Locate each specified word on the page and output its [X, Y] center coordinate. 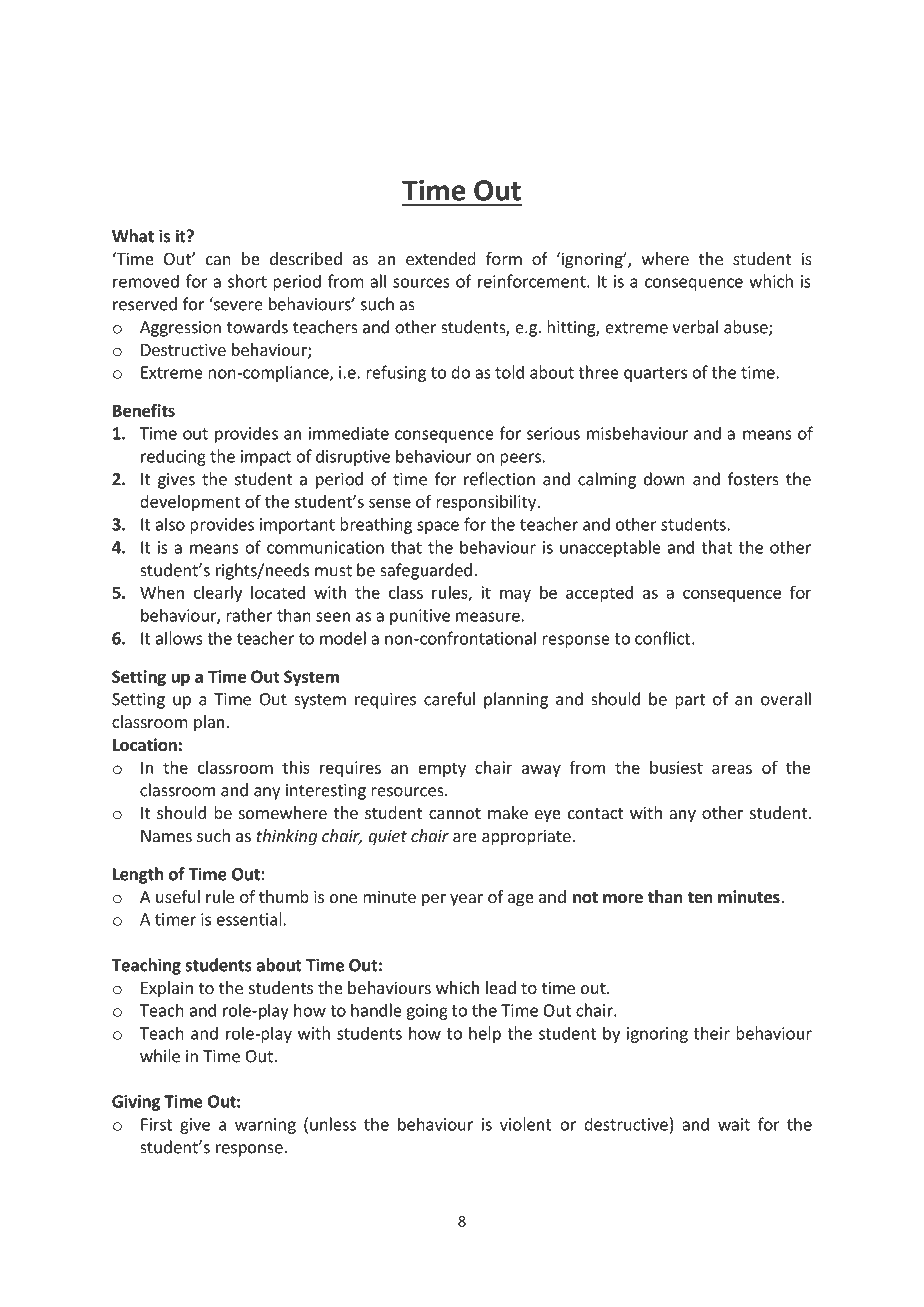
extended [441, 258]
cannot [455, 813]
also [170, 524]
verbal [695, 327]
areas [732, 769]
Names [166, 836]
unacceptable [610, 548]
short [247, 281]
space [438, 527]
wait [734, 1124]
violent [526, 1124]
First [156, 1124]
